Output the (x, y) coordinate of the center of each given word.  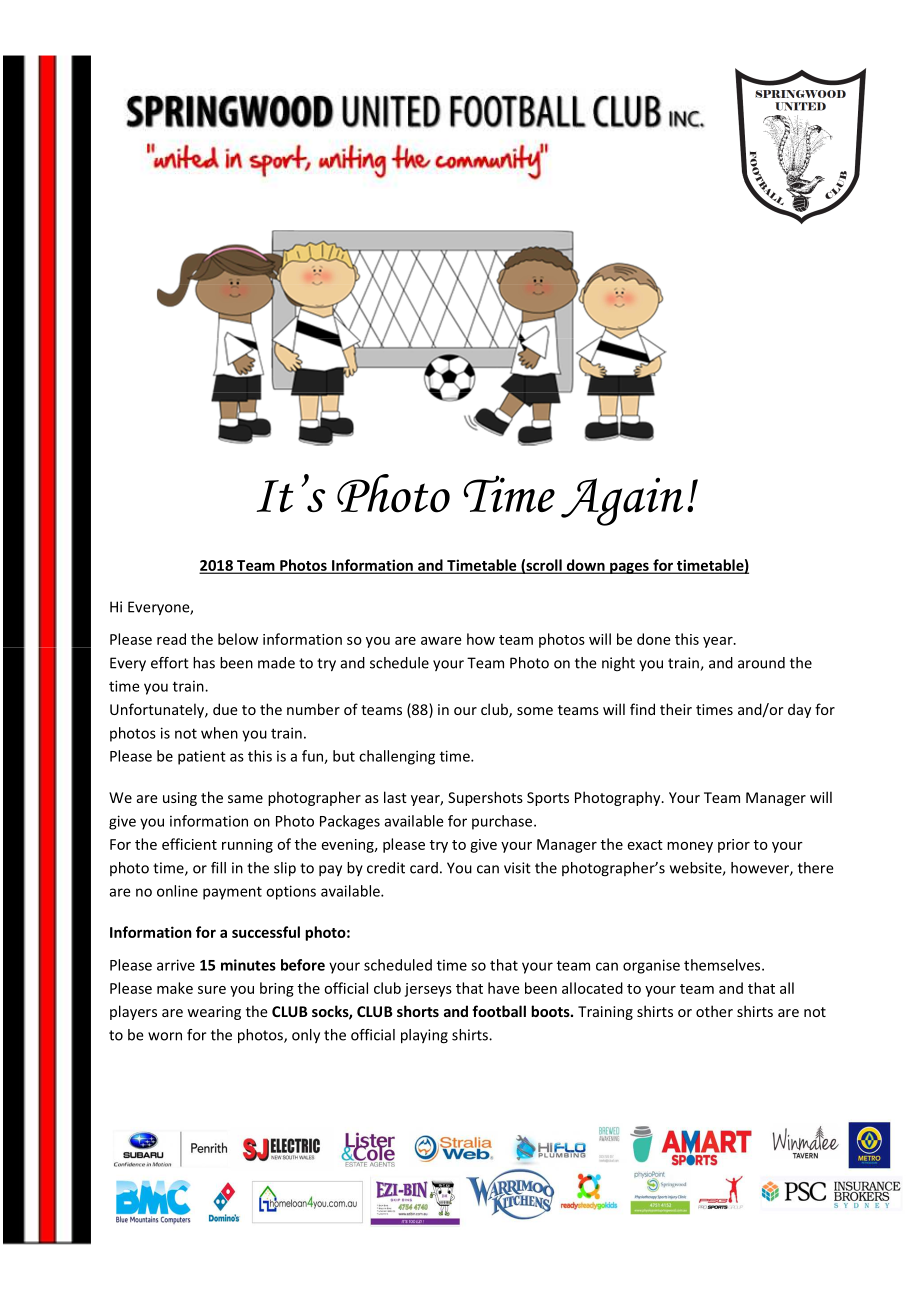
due (225, 709)
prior (734, 846)
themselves (723, 965)
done (654, 639)
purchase (503, 822)
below (238, 639)
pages (629, 568)
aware (441, 641)
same (245, 799)
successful (266, 932)
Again (622, 501)
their (676, 709)
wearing (214, 1013)
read (171, 639)
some (535, 711)
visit (517, 868)
